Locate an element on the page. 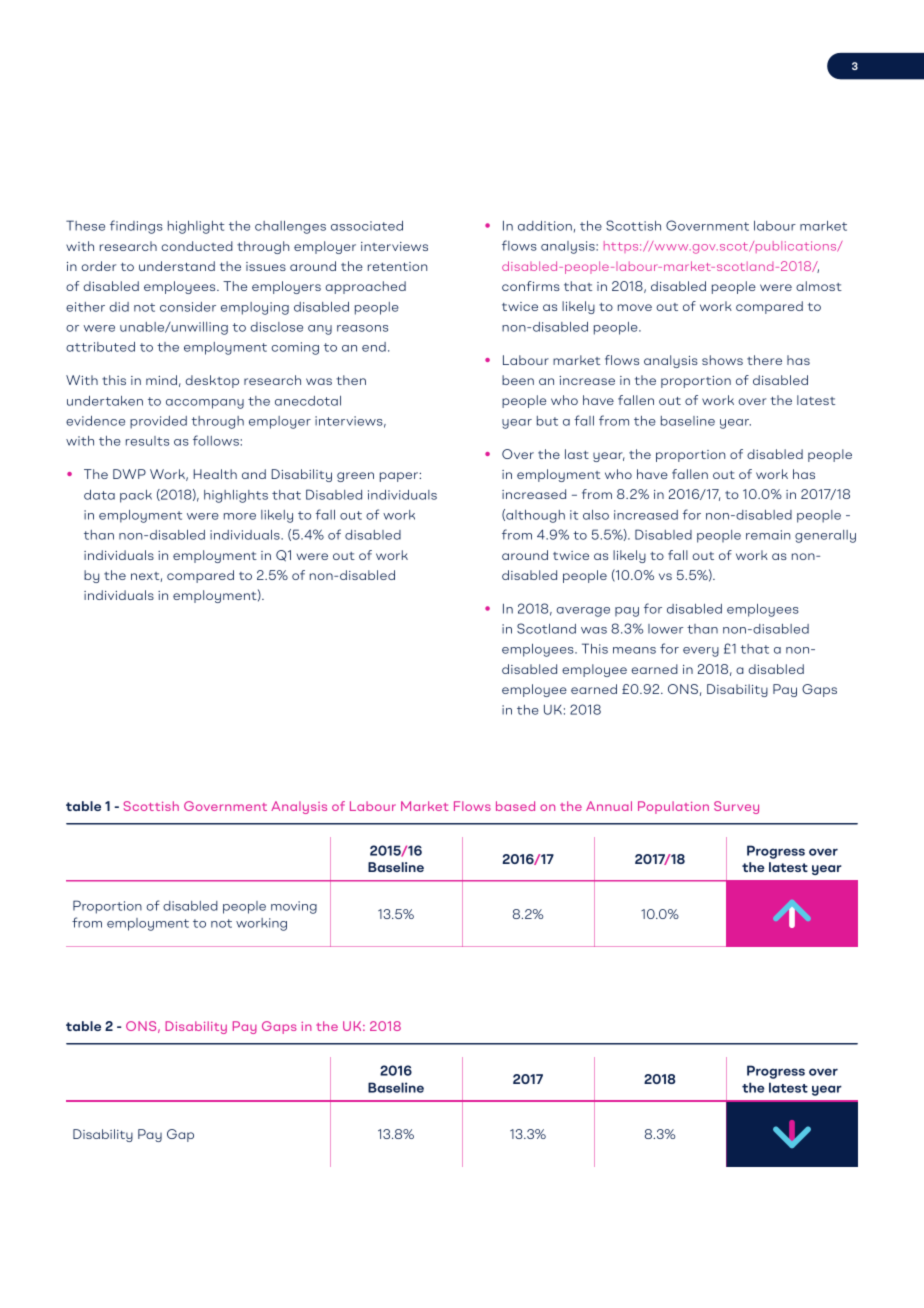 This page has width=924, height=1308. more is located at coordinates (240, 516).
